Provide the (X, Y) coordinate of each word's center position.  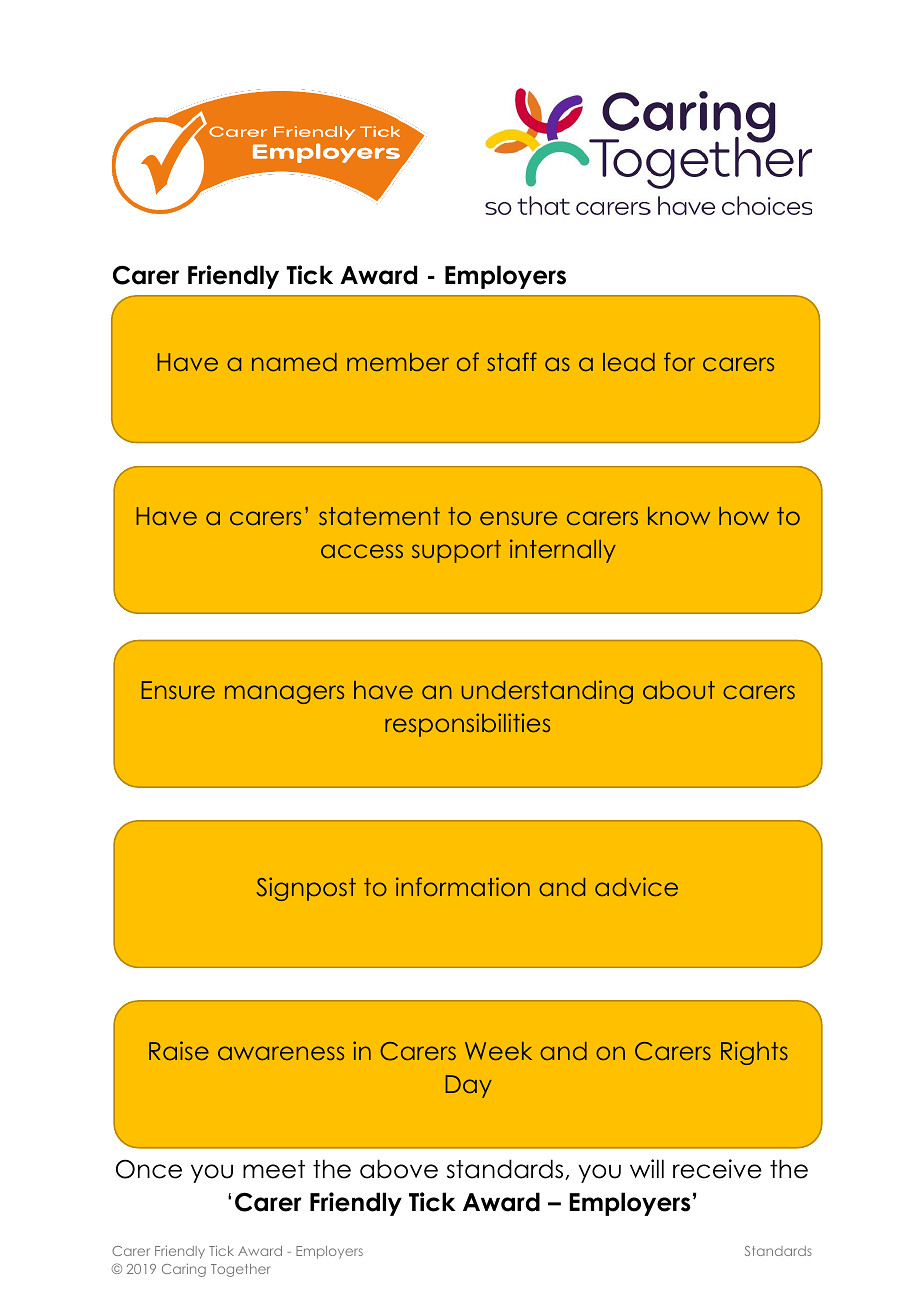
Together (241, 1270)
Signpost (306, 889)
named (294, 362)
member (398, 362)
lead (629, 362)
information (463, 886)
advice (636, 886)
